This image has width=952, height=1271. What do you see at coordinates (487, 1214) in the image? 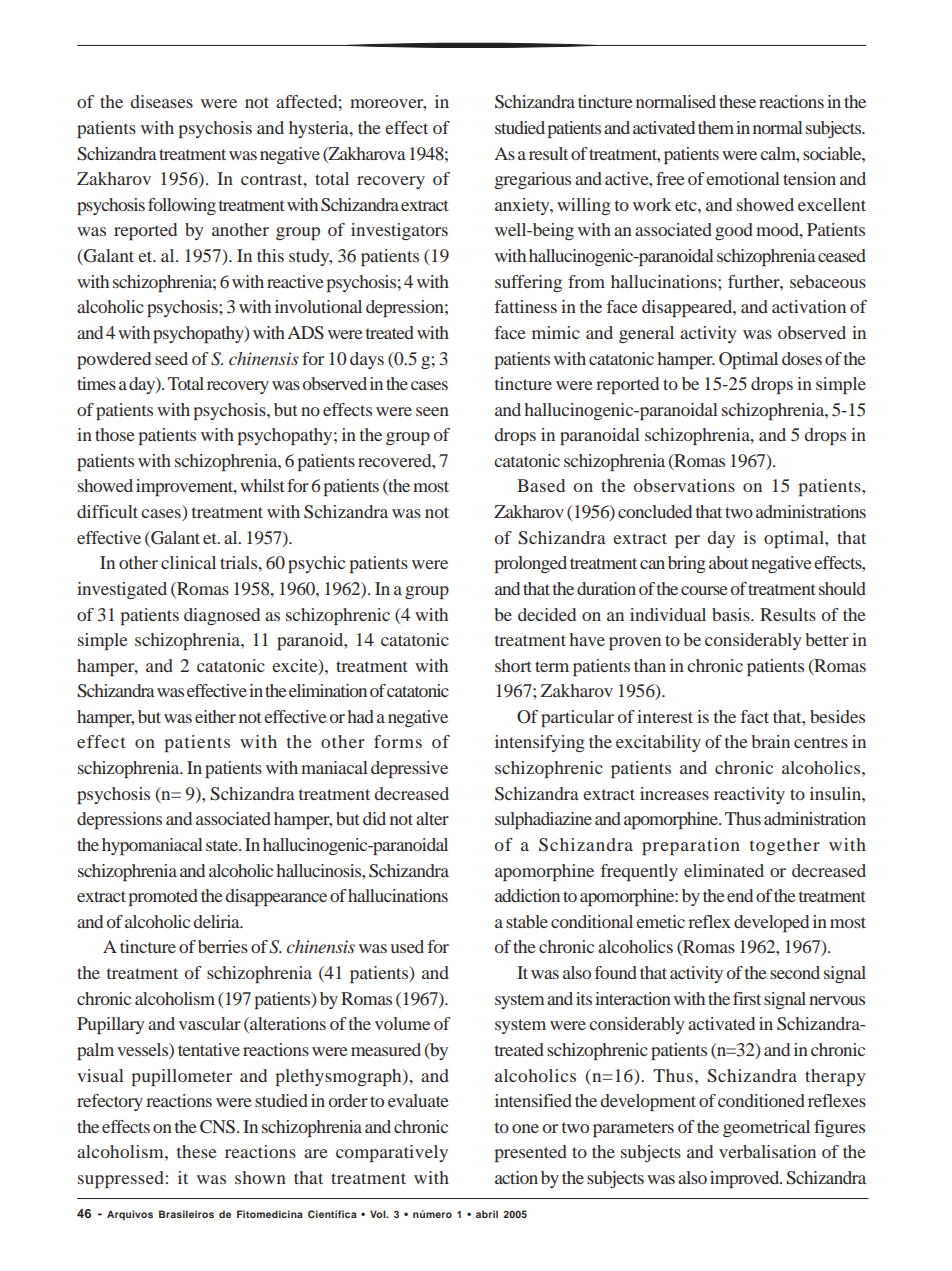
I see `abril` at bounding box center [487, 1214].
